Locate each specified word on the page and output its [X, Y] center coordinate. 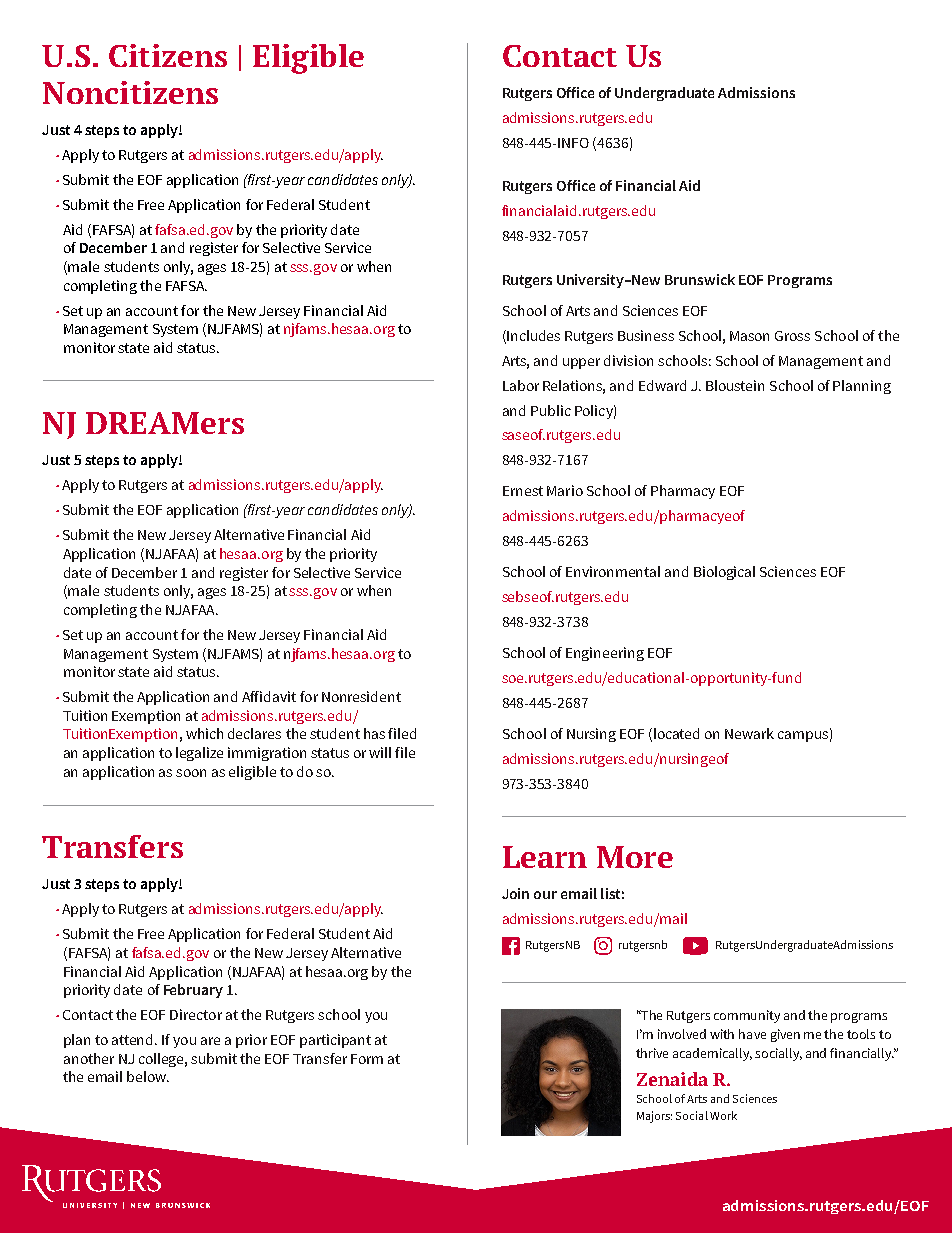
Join [515, 893]
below [148, 1076]
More [635, 857]
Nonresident [361, 696]
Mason [749, 336]
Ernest [523, 491]
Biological [724, 573]
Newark [749, 733]
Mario [565, 490]
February [193, 991]
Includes [532, 336]
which [204, 733]
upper [581, 363]
